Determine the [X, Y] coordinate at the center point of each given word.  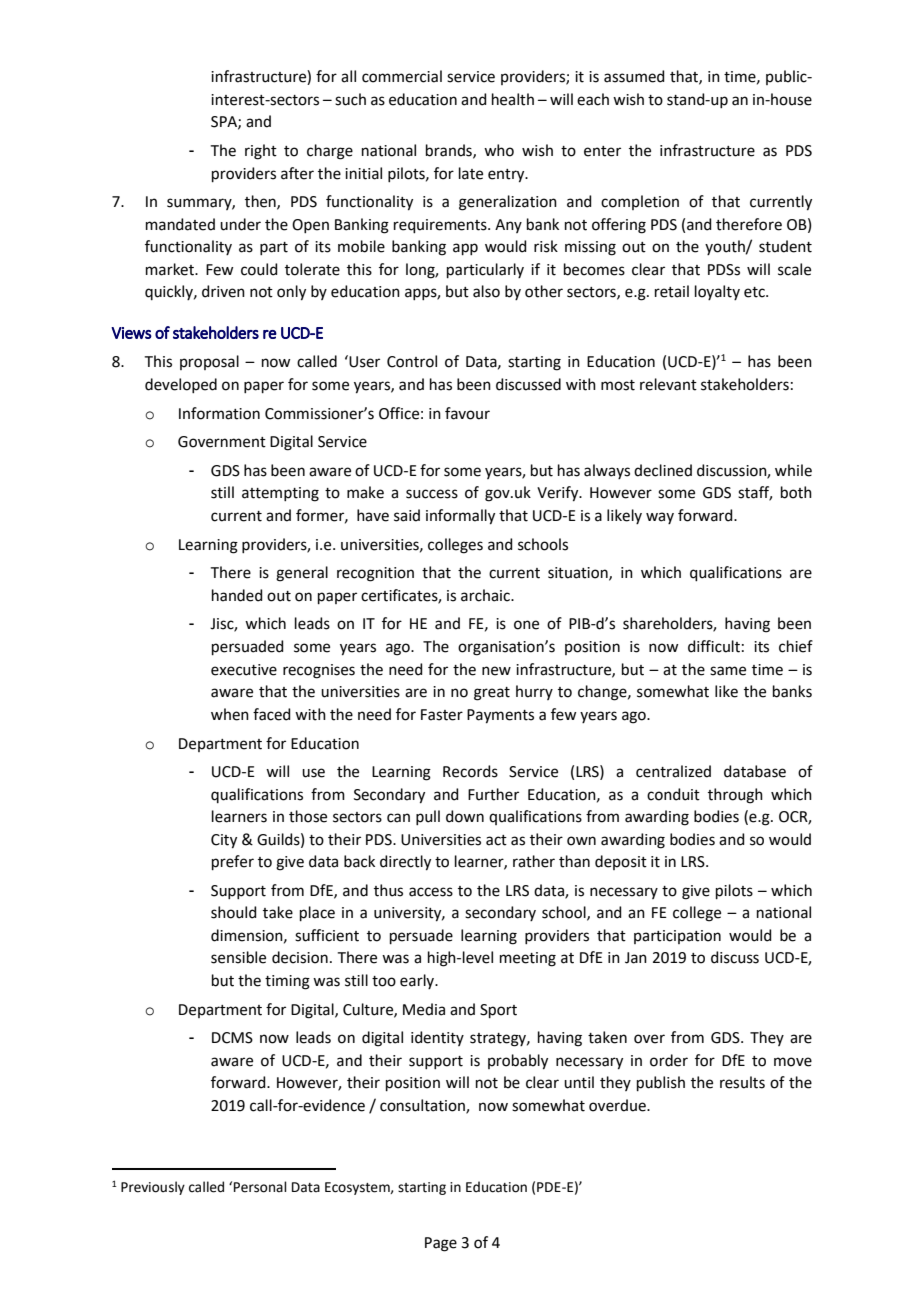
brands [450, 151]
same [728, 671]
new [496, 671]
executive [244, 670]
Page [441, 1244]
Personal [260, 1187]
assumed [634, 76]
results [742, 1082]
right [261, 152]
